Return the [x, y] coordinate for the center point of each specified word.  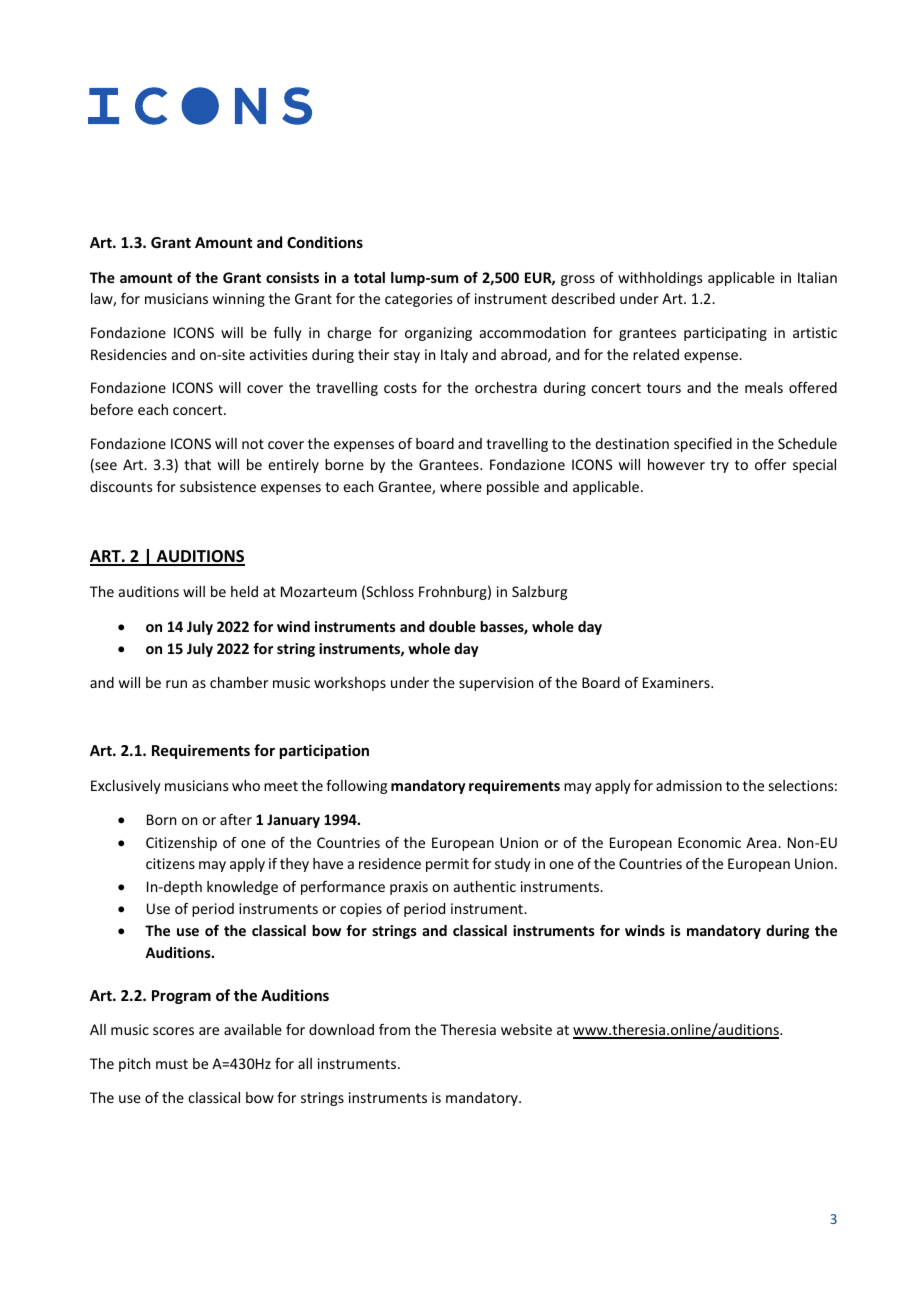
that [197, 464]
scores [173, 1031]
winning [239, 300]
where [461, 486]
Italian [817, 277]
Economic [709, 842]
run [176, 684]
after [236, 819]
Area [762, 842]
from [394, 1029]
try [719, 466]
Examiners [677, 682]
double [452, 626]
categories [418, 300]
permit [447, 865]
